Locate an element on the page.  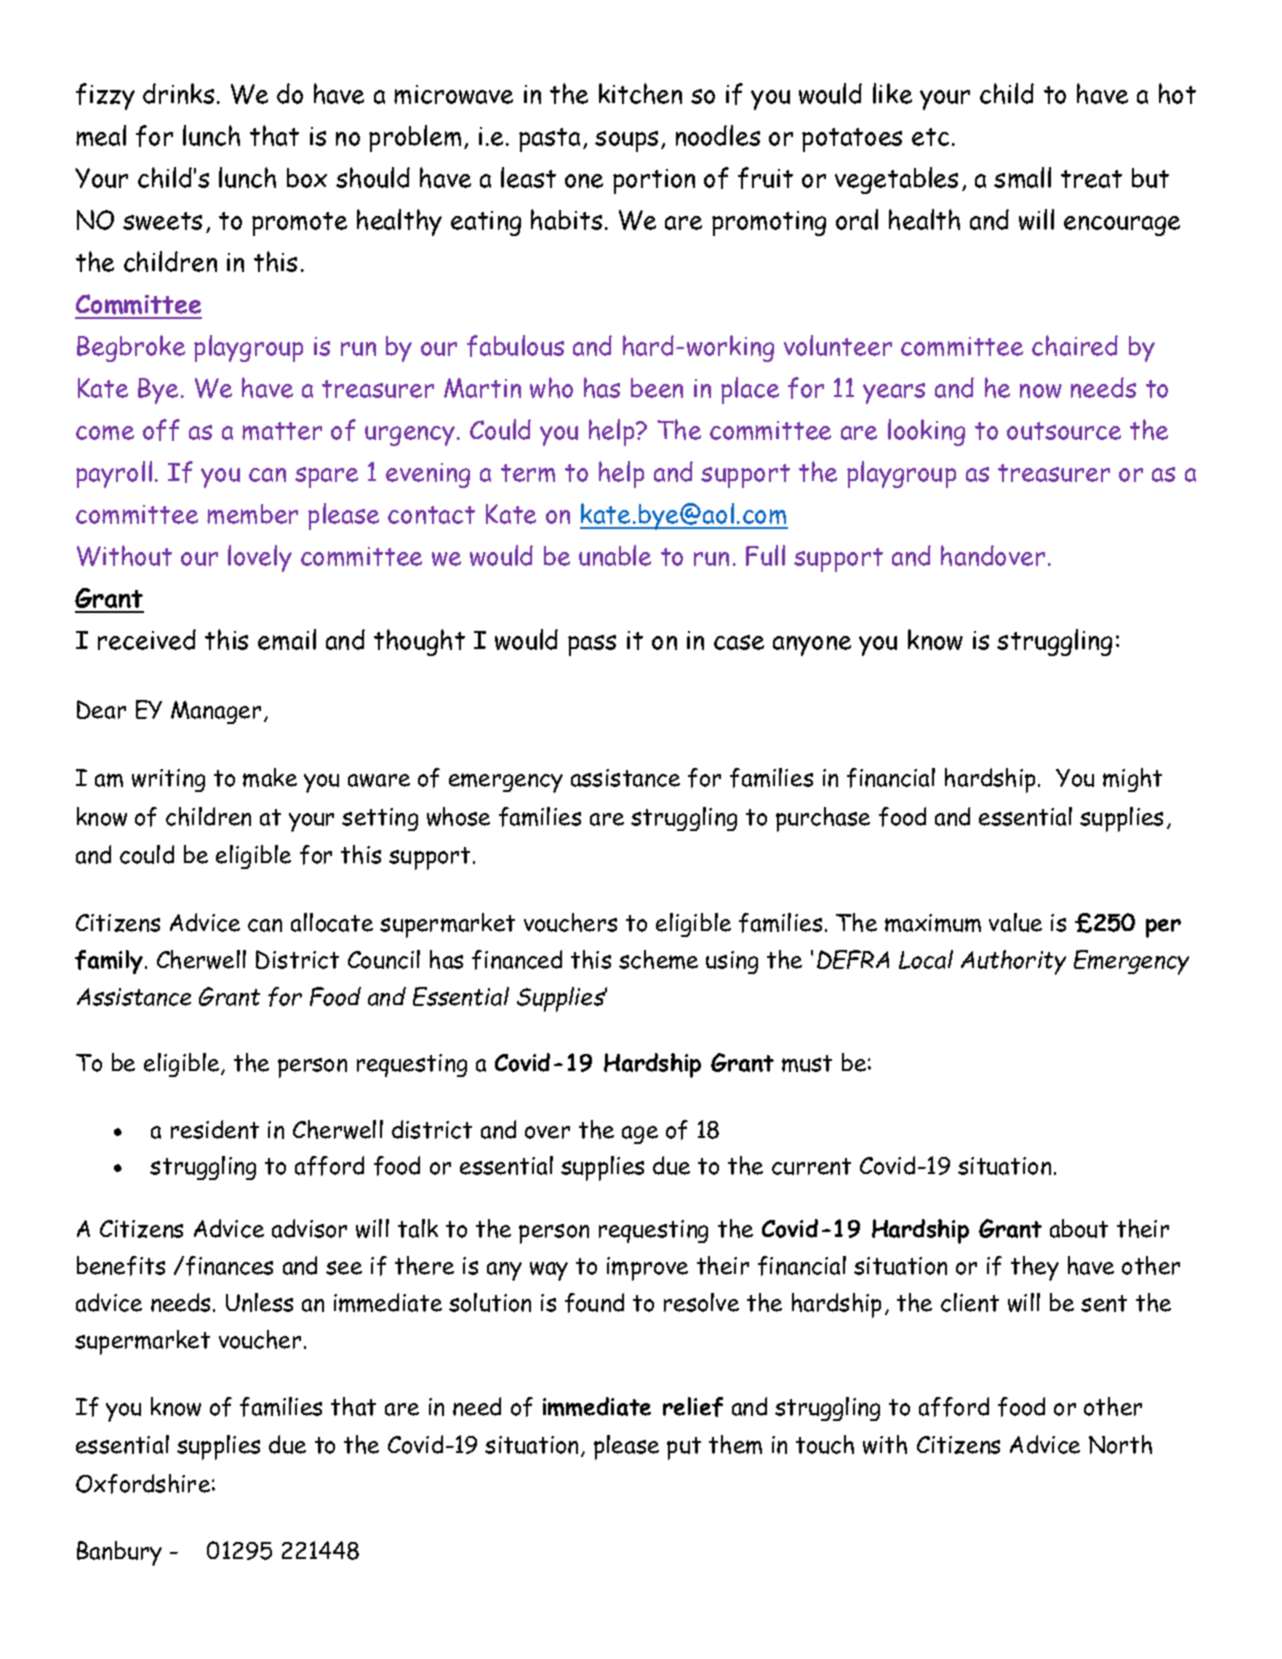
small is located at coordinates (1022, 177).
